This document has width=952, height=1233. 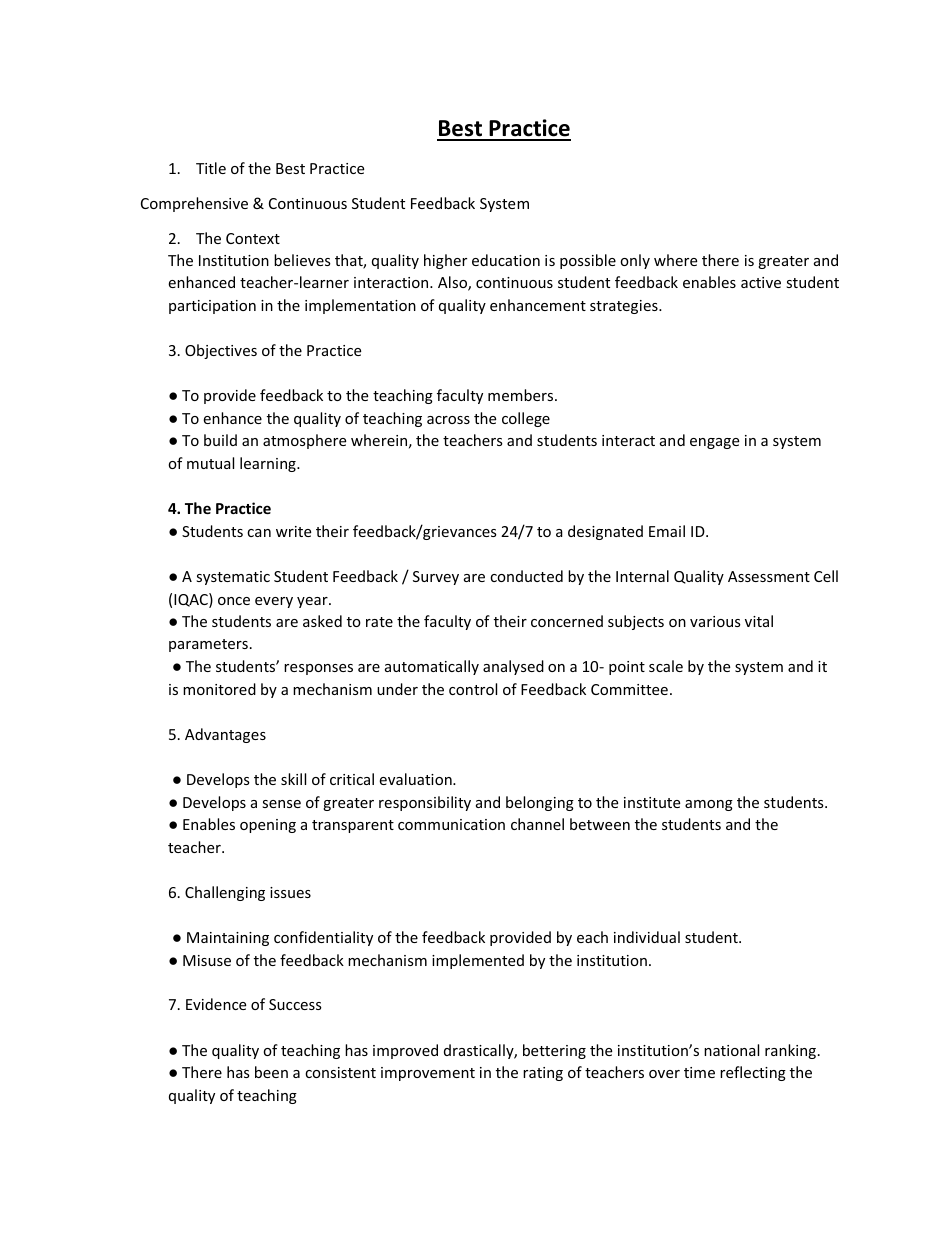 I want to click on national, so click(x=731, y=1050).
